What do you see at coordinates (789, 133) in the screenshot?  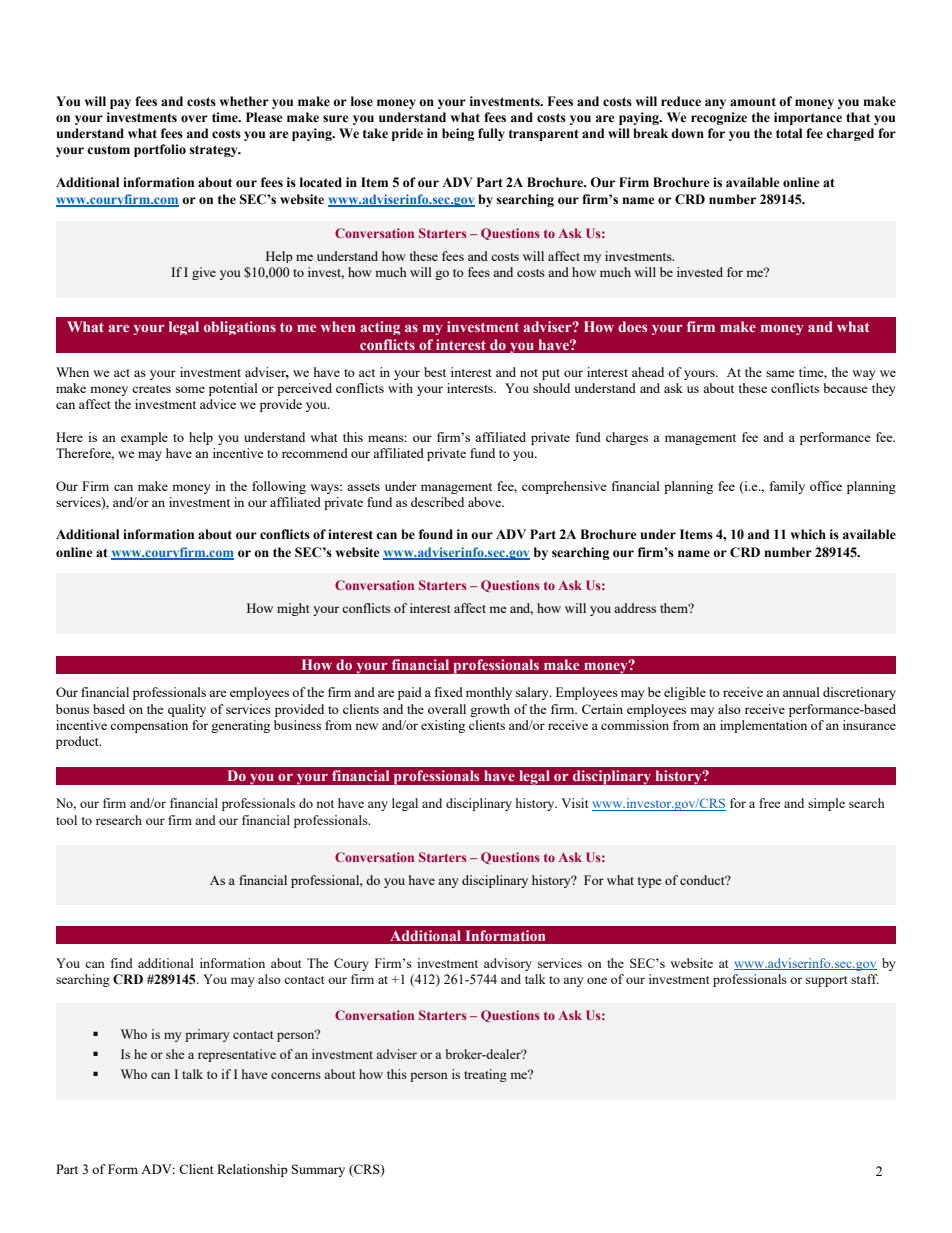 I see `total` at bounding box center [789, 133].
